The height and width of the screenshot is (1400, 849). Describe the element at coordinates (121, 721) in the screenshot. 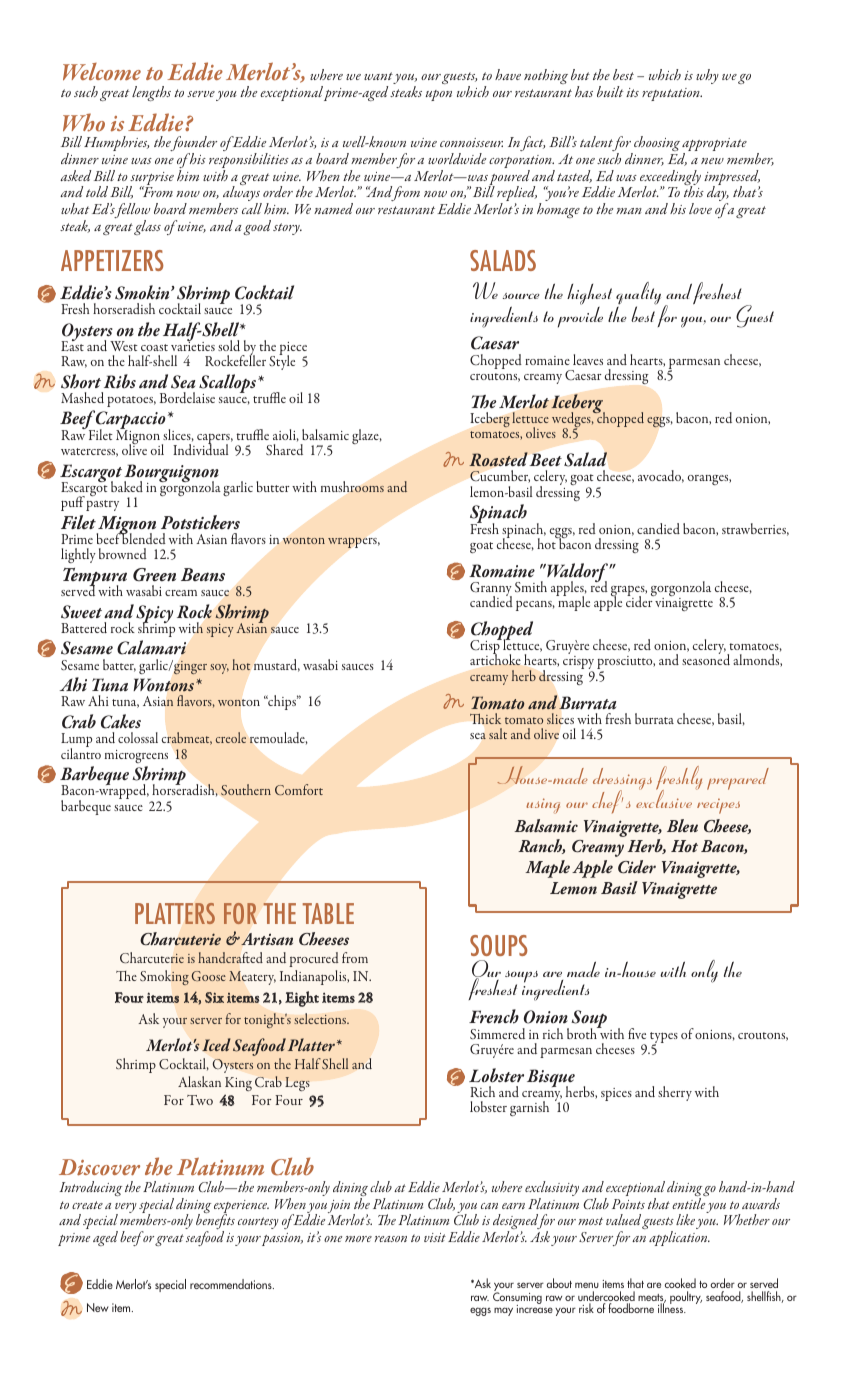

I see `Cakes` at that location.
